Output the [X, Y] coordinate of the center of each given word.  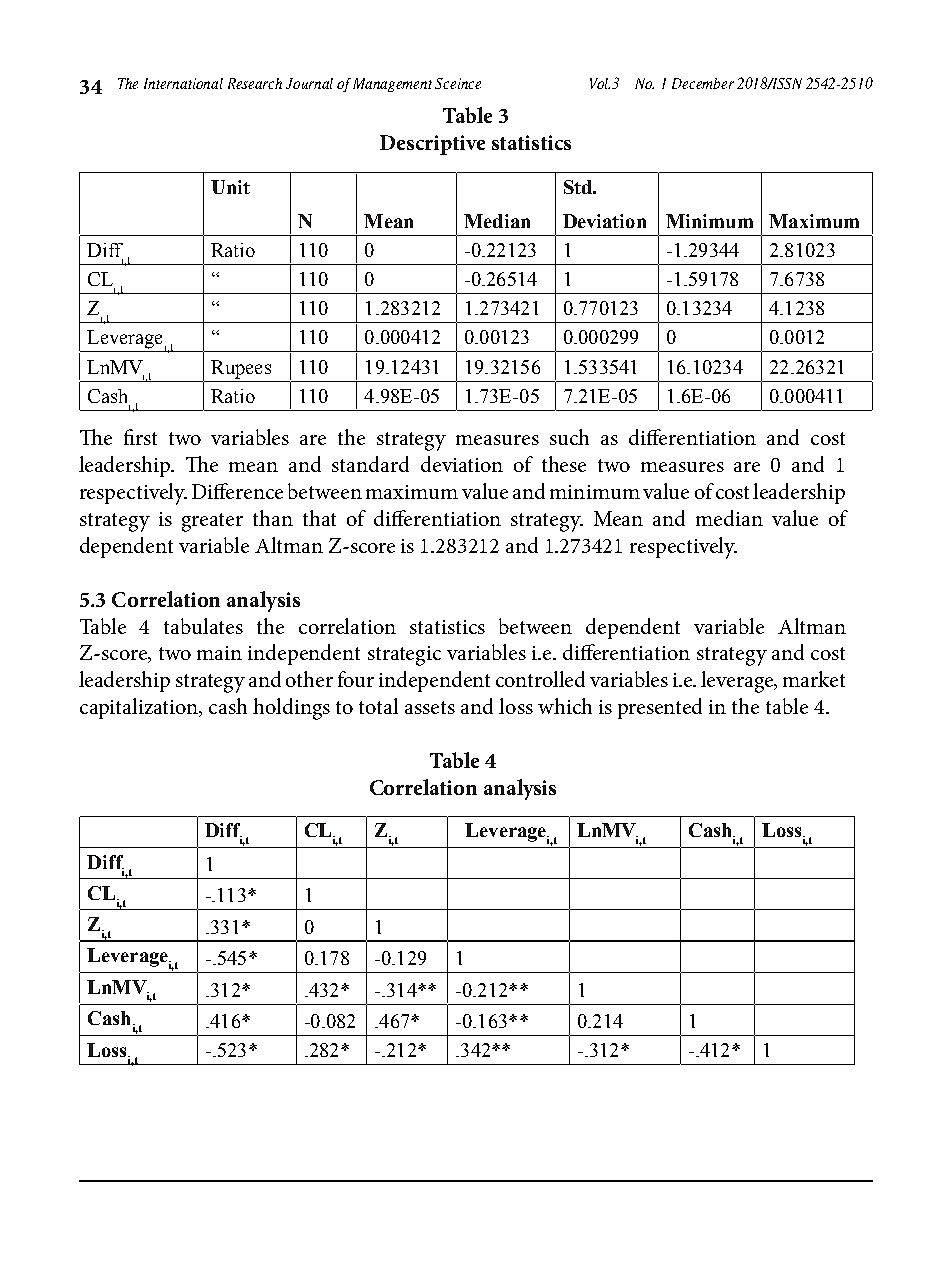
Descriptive [432, 145]
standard [370, 464]
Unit [230, 187]
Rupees [241, 369]
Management [392, 85]
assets [430, 707]
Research [255, 83]
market [814, 679]
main [219, 653]
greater [212, 522]
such [569, 437]
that [319, 518]
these [564, 464]
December [703, 83]
